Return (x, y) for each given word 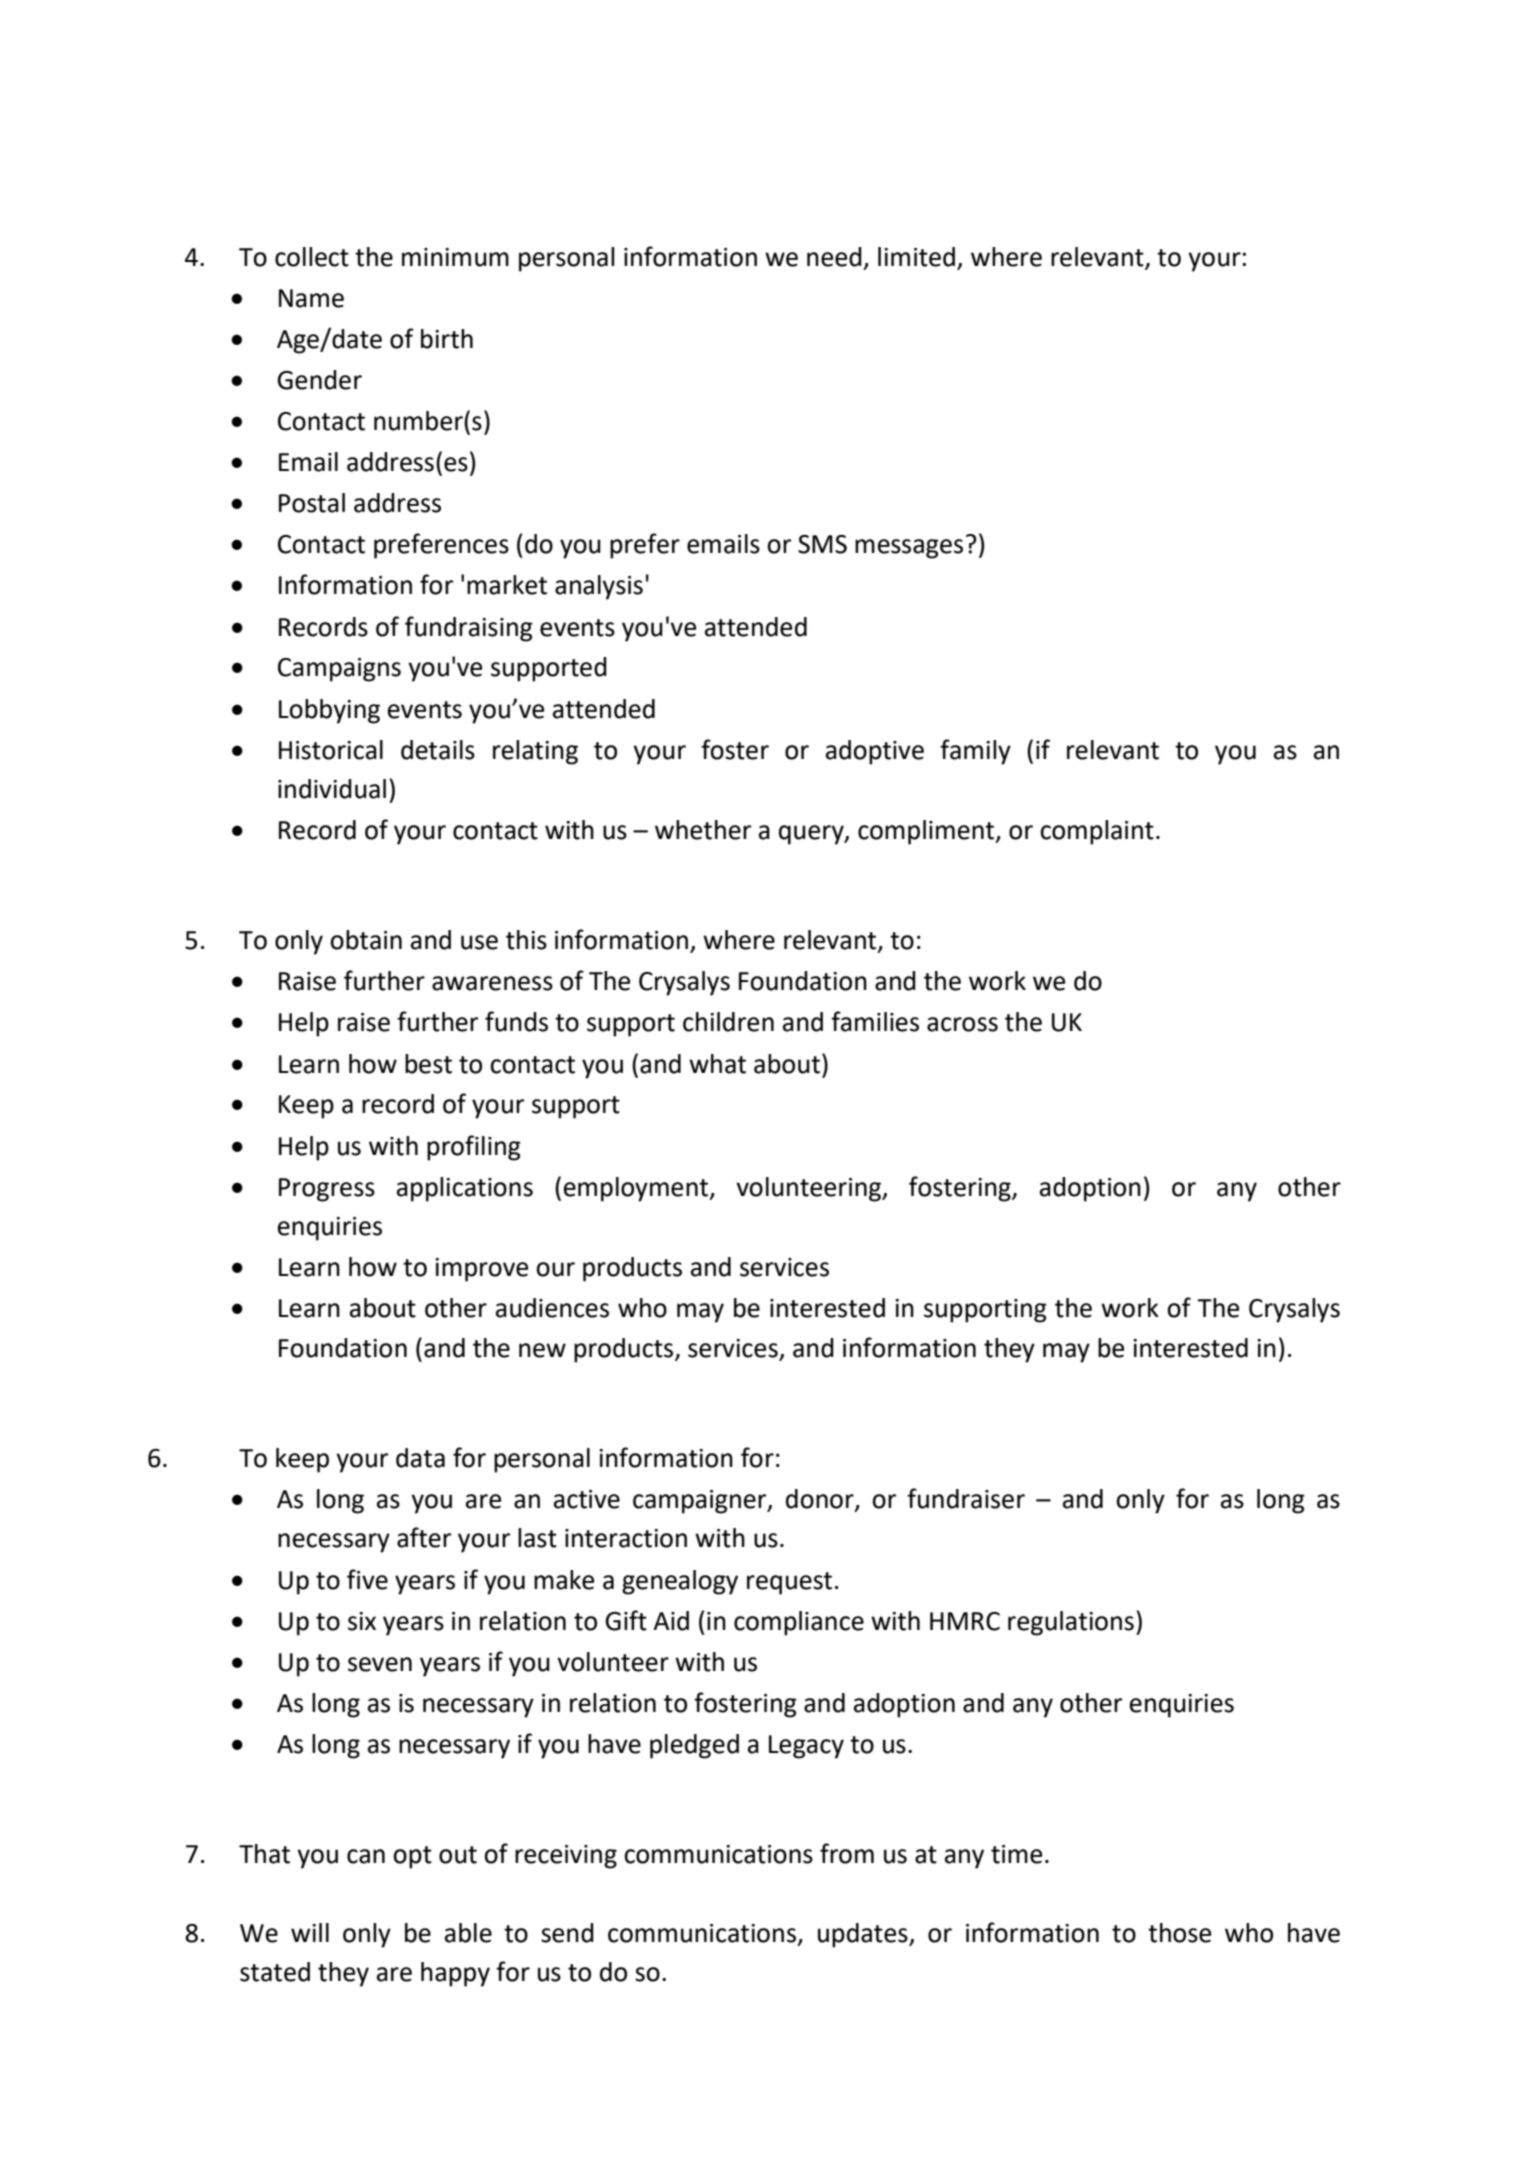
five (367, 1579)
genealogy (680, 1582)
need (834, 257)
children (728, 1022)
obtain (366, 940)
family (975, 752)
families (875, 1021)
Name (311, 298)
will (310, 1932)
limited (916, 257)
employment (637, 1189)
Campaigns (339, 670)
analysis (599, 587)
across (962, 1024)
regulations (1071, 1623)
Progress (327, 1190)
